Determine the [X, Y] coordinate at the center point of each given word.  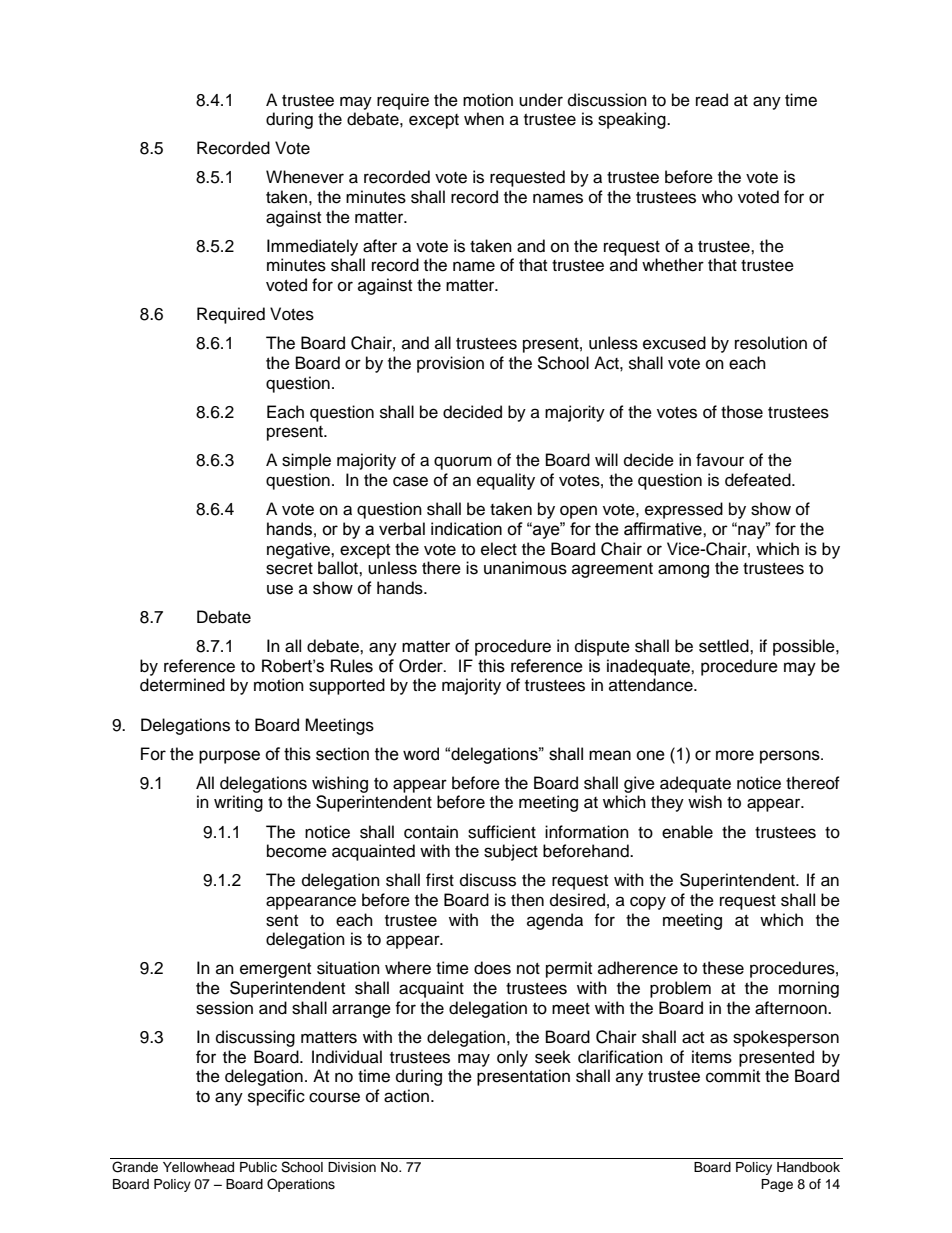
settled [725, 646]
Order [422, 666]
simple [306, 461]
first [440, 880]
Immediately [312, 247]
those [742, 412]
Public [258, 1167]
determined [182, 685]
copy [648, 903]
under [541, 100]
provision [450, 364]
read [712, 100]
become [297, 851]
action [406, 1096]
